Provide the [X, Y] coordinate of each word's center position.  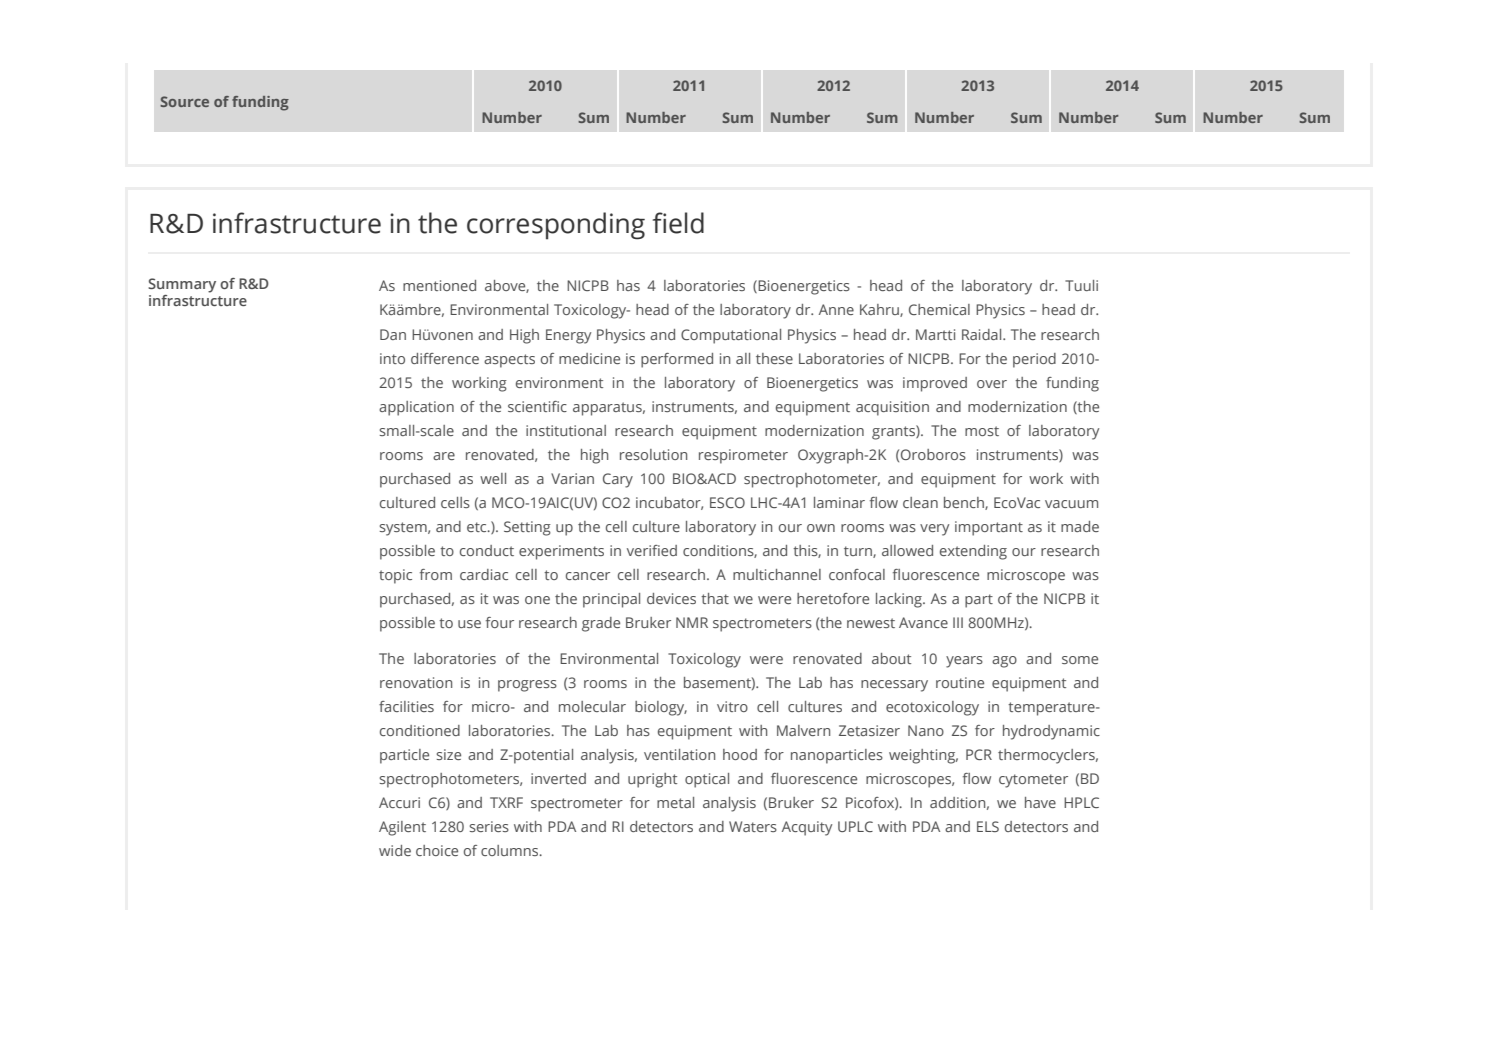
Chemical [939, 309]
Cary [618, 480]
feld [678, 223]
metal [675, 802]
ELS [988, 826]
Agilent [402, 828]
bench [965, 503]
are [444, 456]
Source [184, 101]
